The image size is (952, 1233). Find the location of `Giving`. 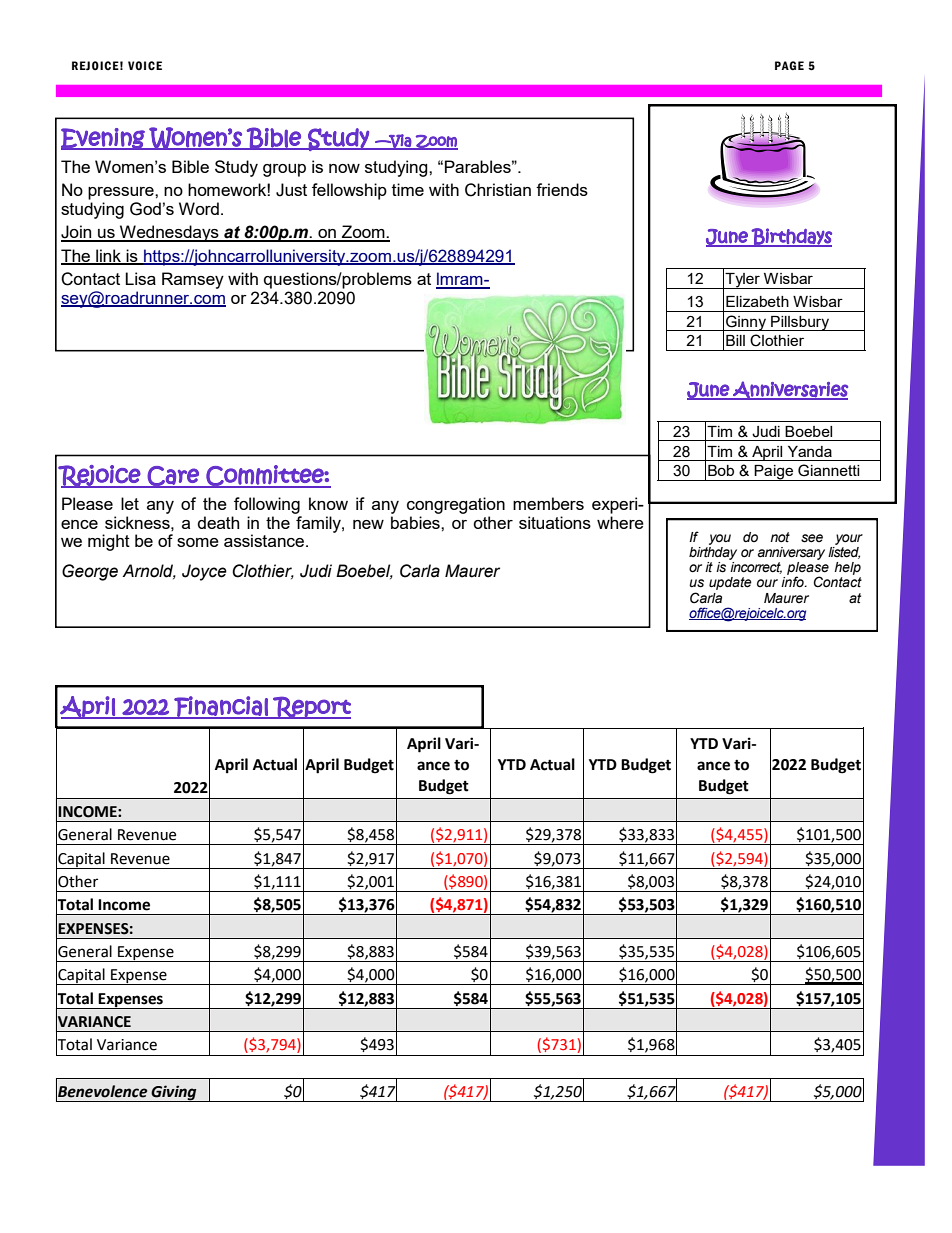

Giving is located at coordinates (174, 1093).
